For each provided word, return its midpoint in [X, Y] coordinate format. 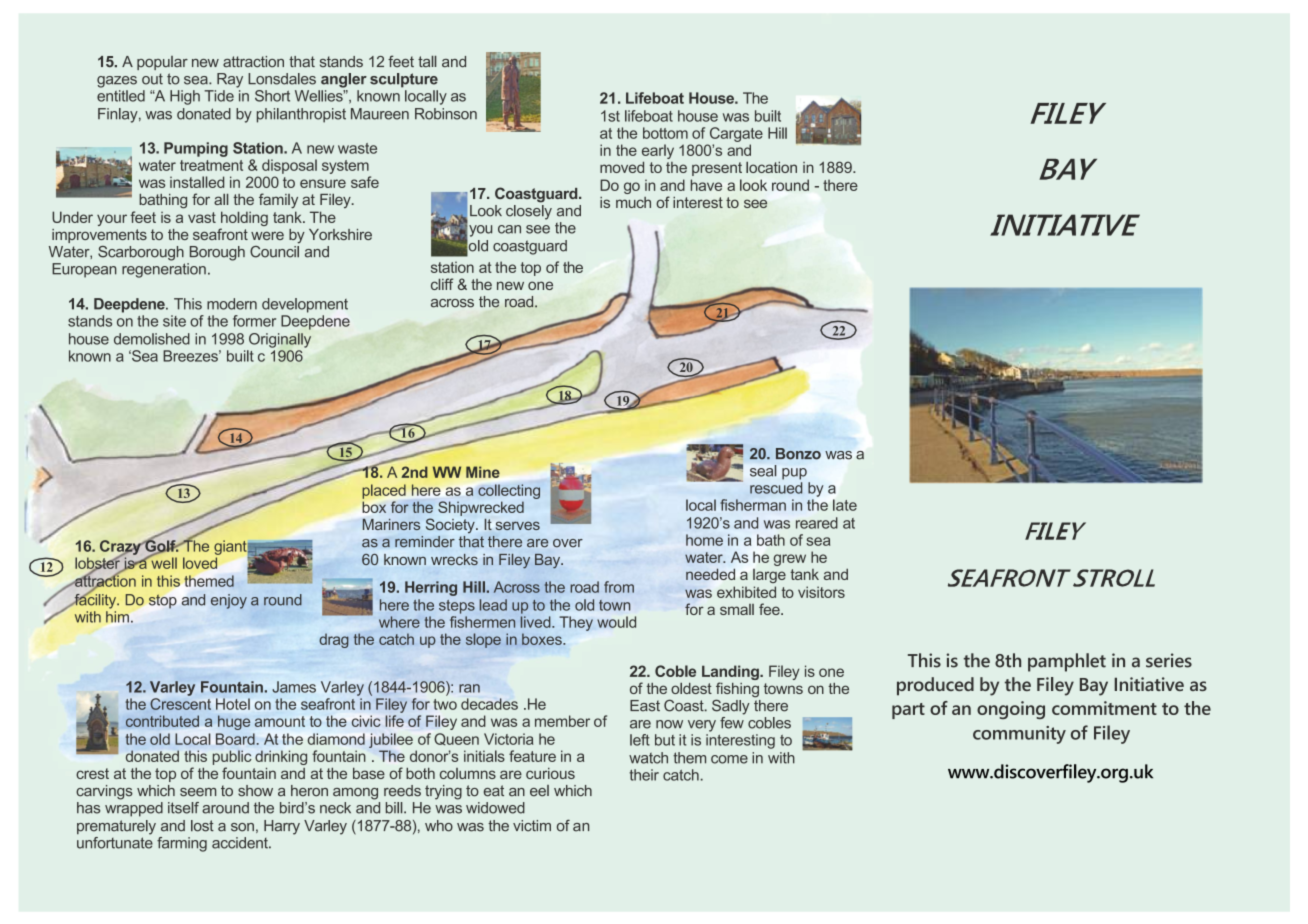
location [771, 167]
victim [532, 826]
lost [202, 826]
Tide [219, 96]
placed [384, 491]
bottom [665, 133]
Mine [483, 472]
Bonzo [798, 454]
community [1019, 735]
